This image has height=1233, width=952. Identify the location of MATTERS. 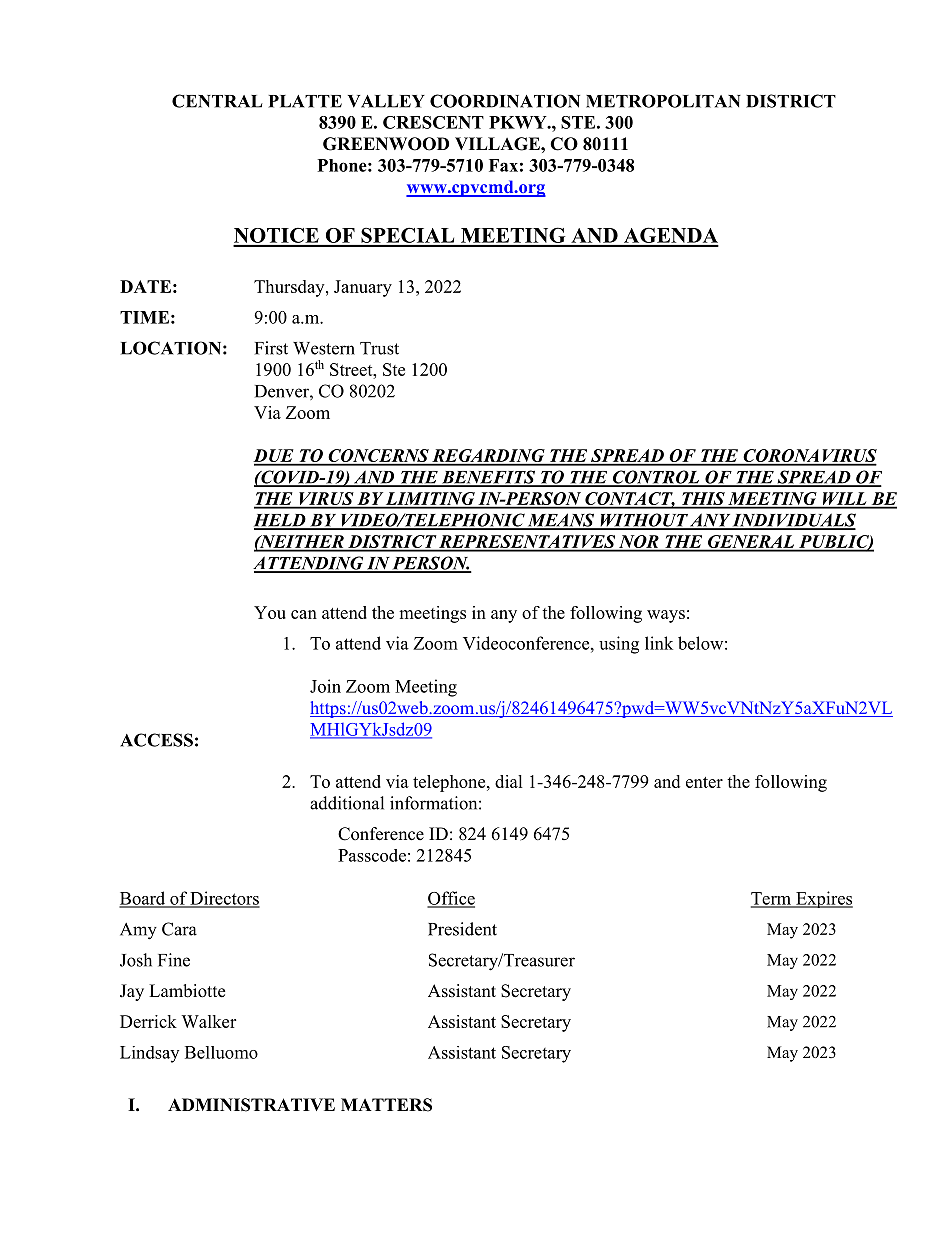
(386, 1105).
